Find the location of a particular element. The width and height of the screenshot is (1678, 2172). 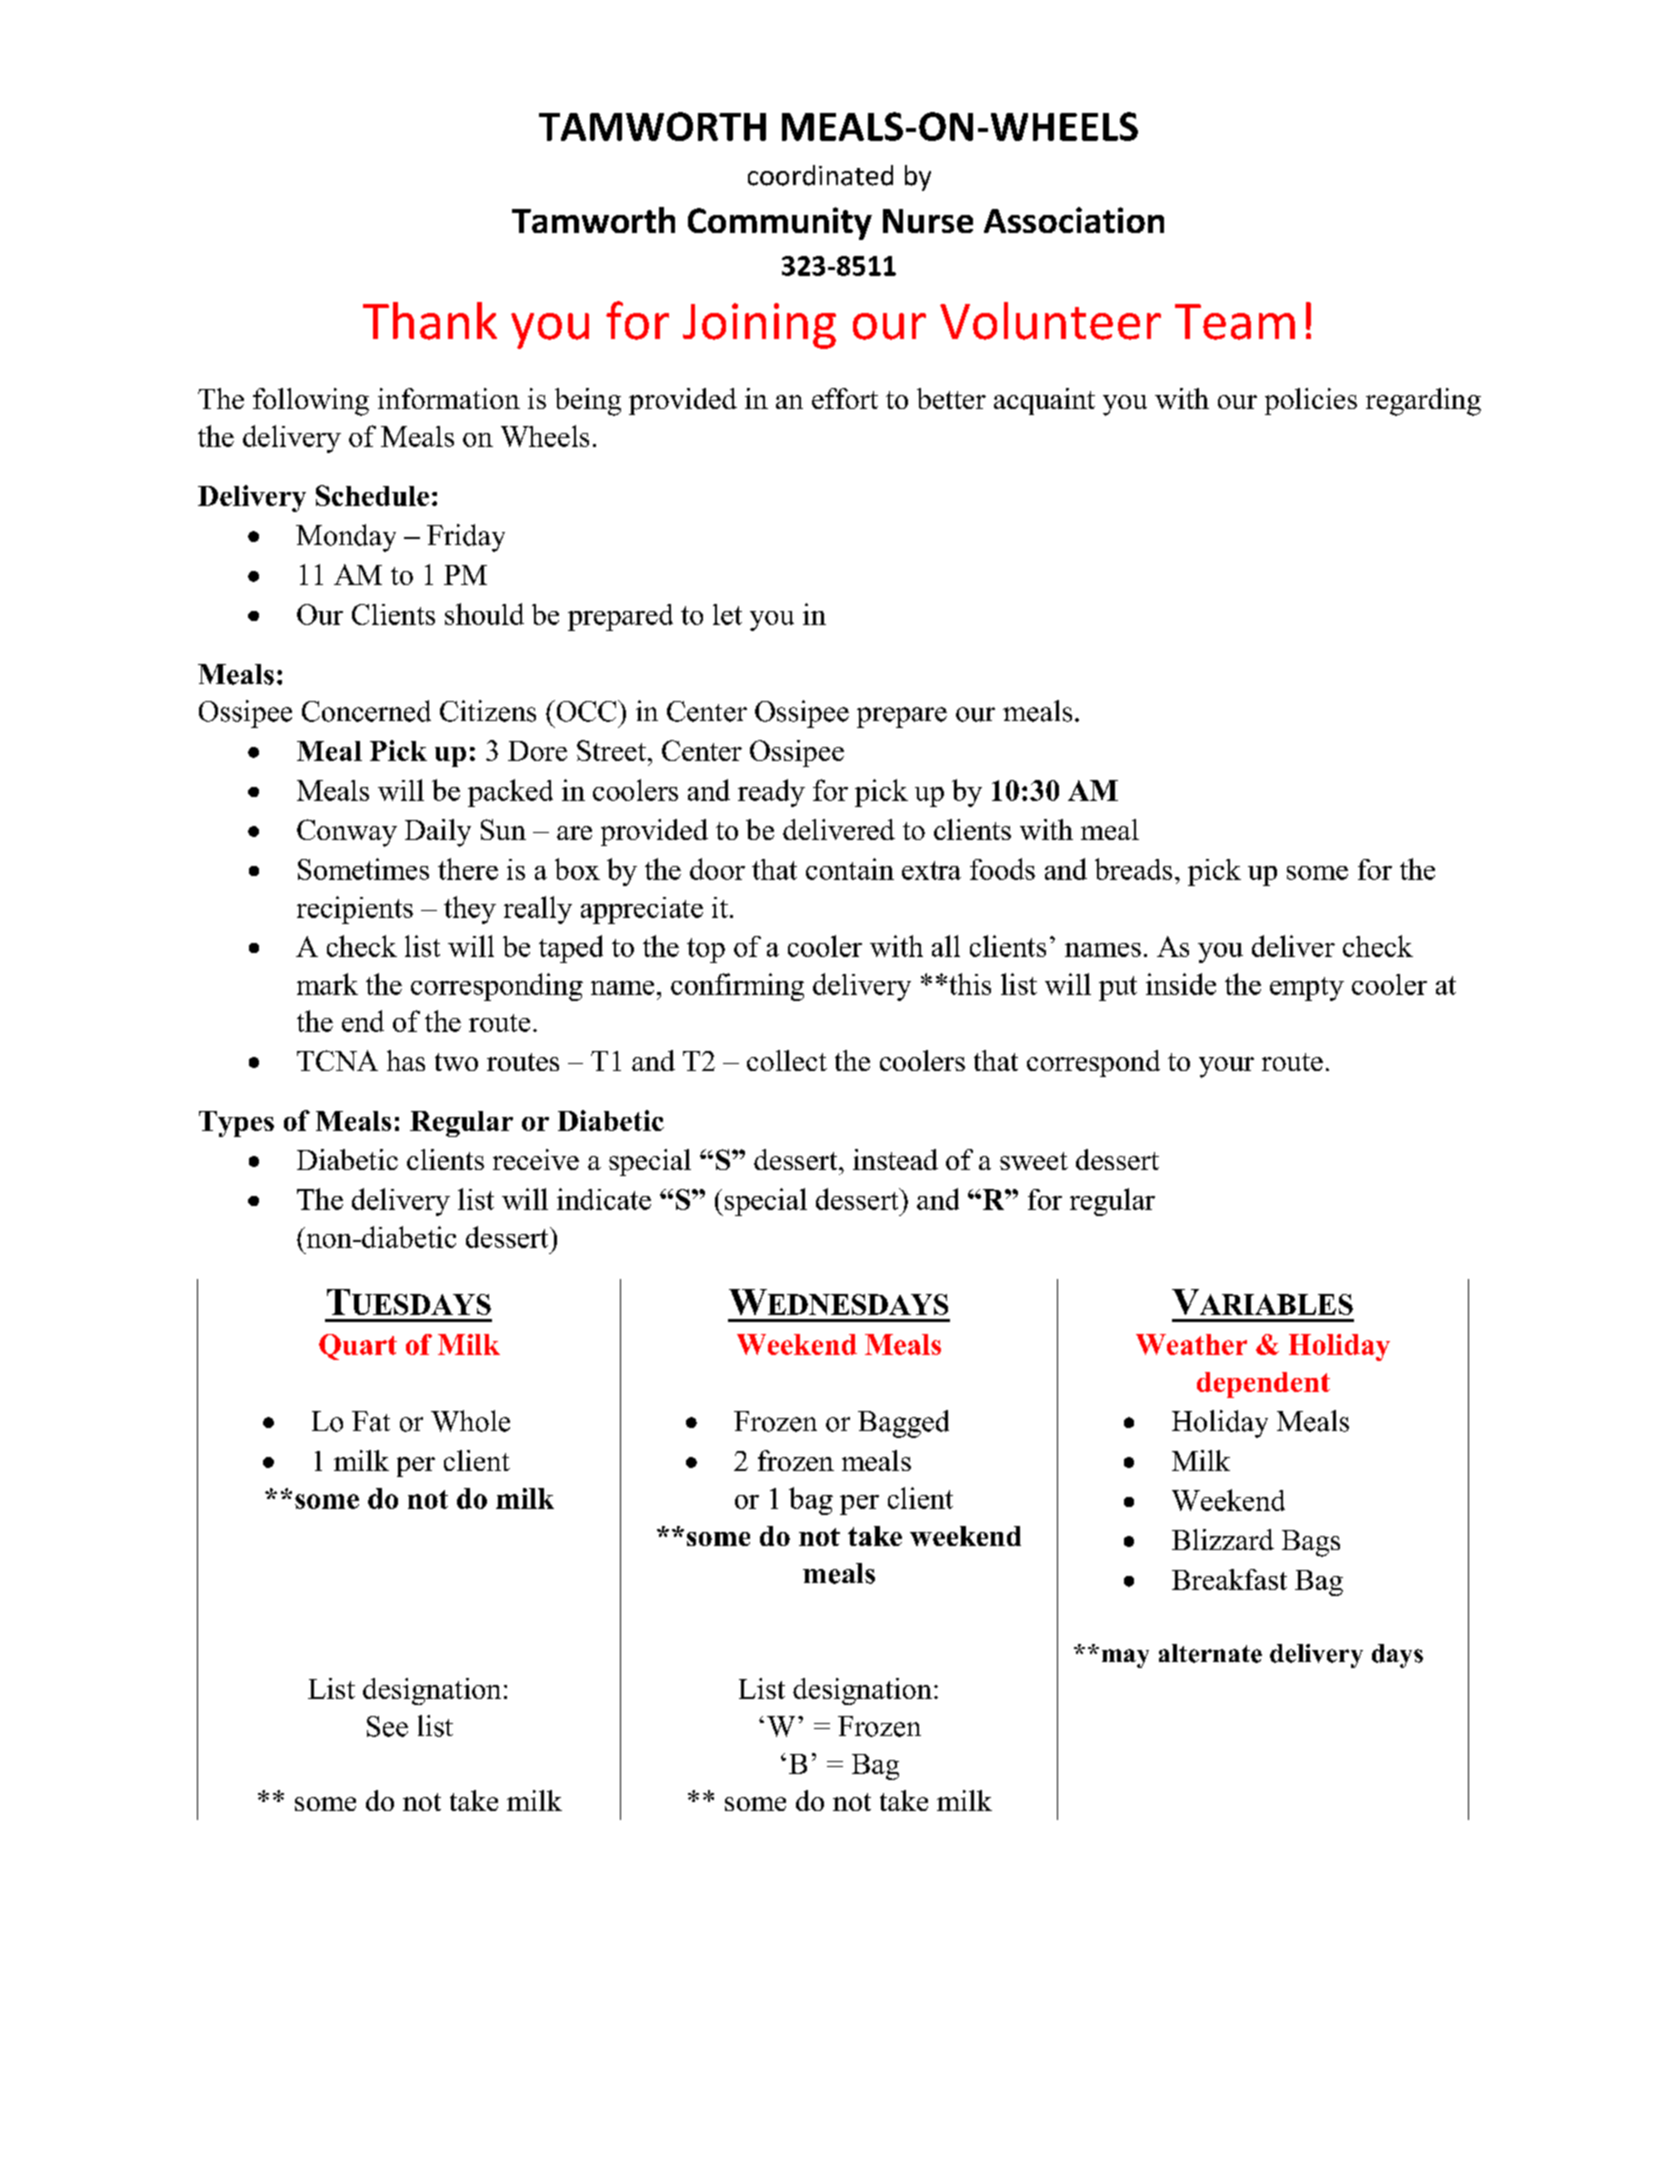

Thank is located at coordinates (430, 321).
